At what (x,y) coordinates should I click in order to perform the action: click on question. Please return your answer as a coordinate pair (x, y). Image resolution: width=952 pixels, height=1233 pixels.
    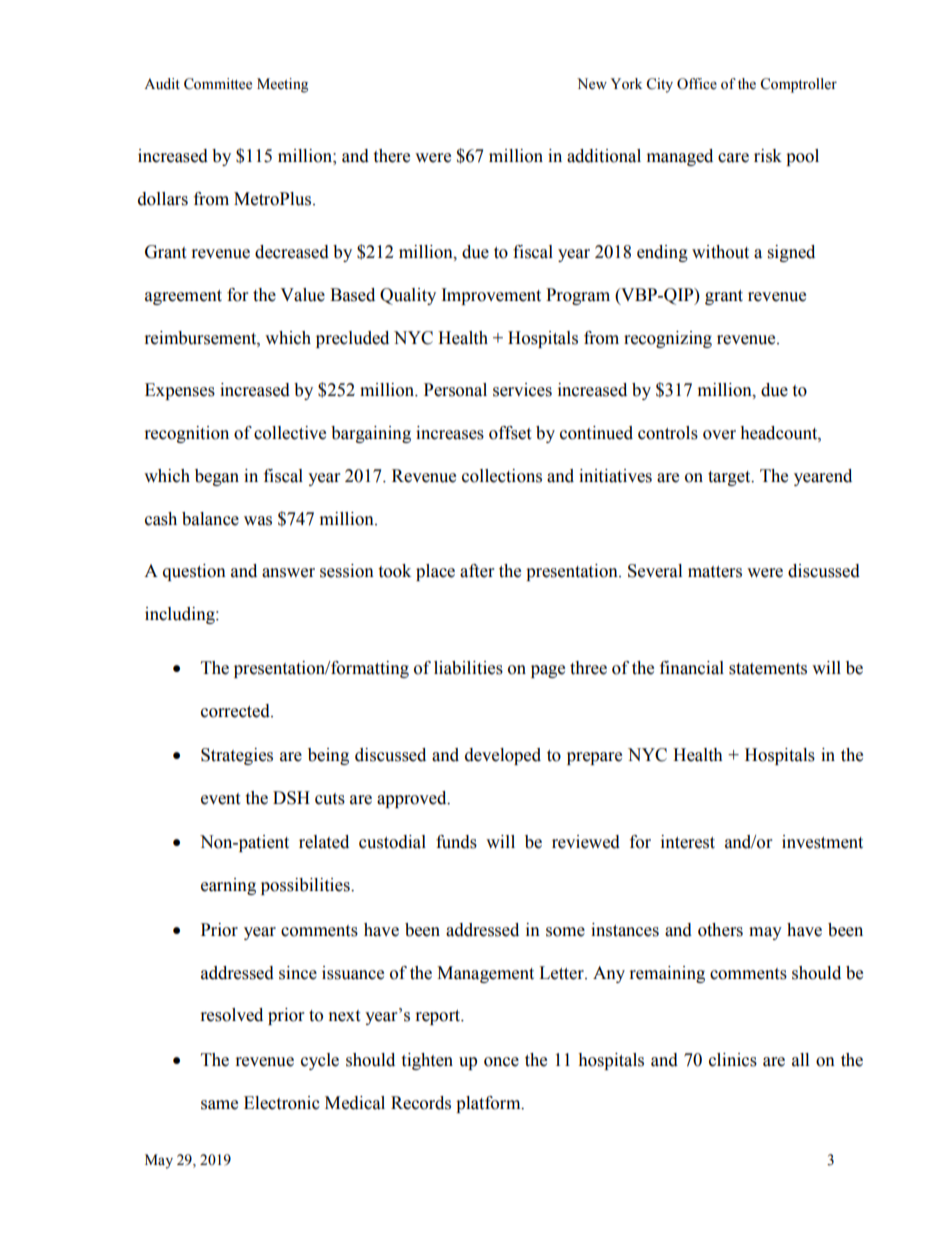
    Looking at the image, I should click on (194, 572).
